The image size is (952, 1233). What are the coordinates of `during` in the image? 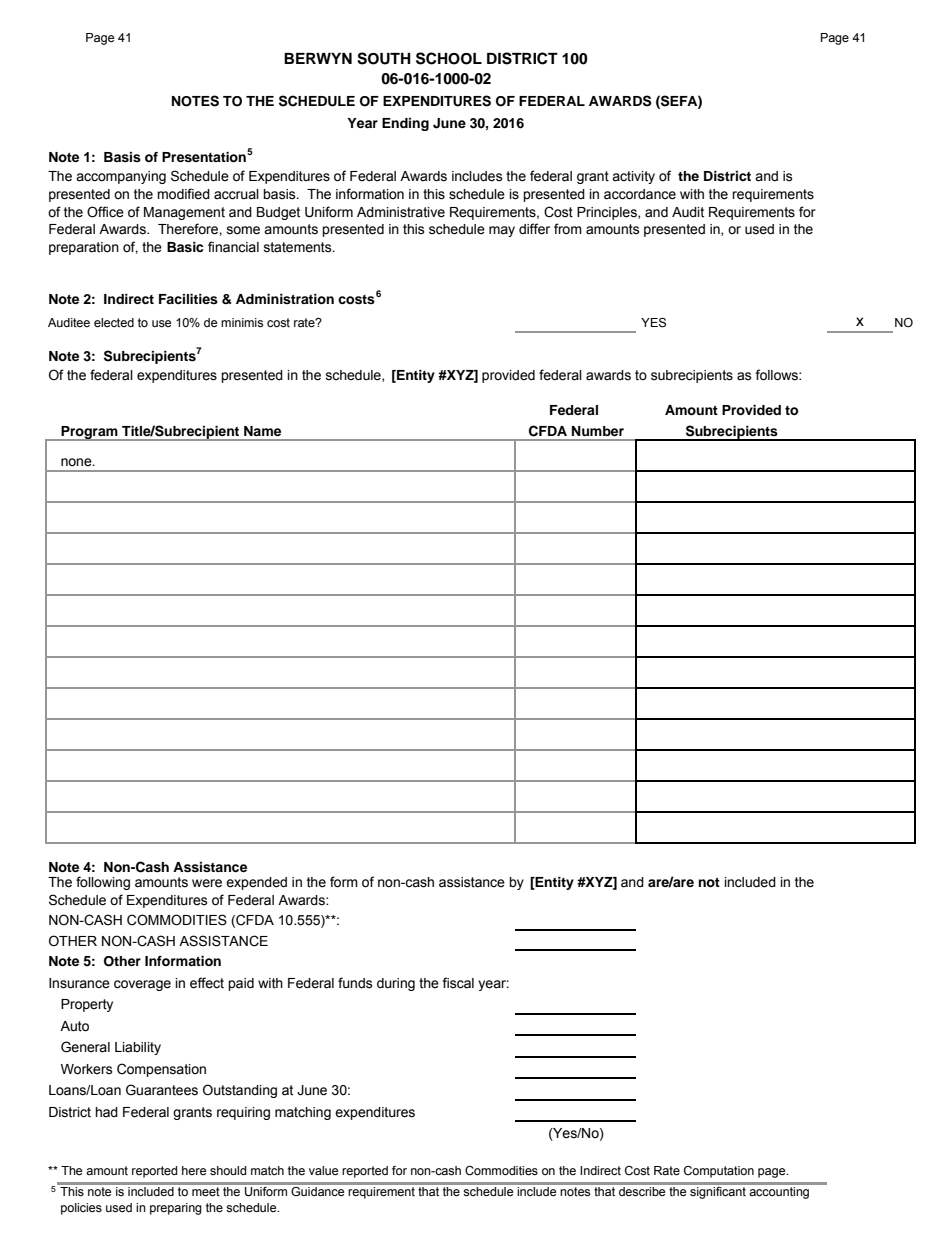 It's located at (396, 984).
